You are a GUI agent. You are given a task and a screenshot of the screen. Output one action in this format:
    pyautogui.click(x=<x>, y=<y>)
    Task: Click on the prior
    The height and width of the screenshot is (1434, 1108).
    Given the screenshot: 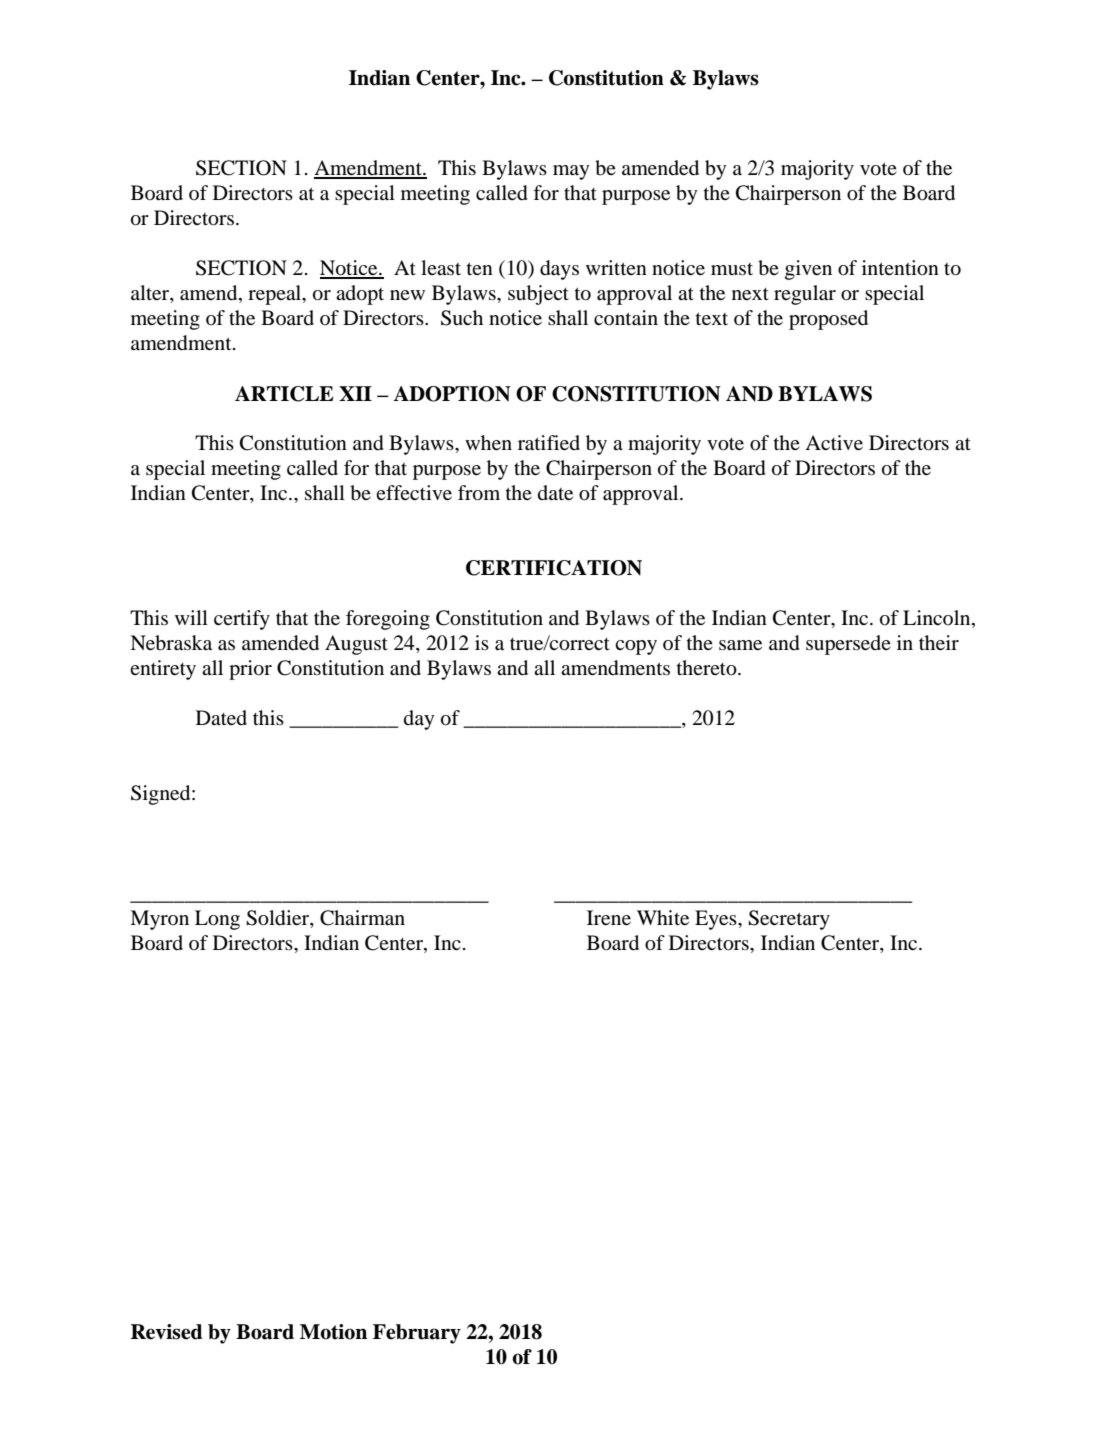 What is the action you would take?
    pyautogui.click(x=250, y=670)
